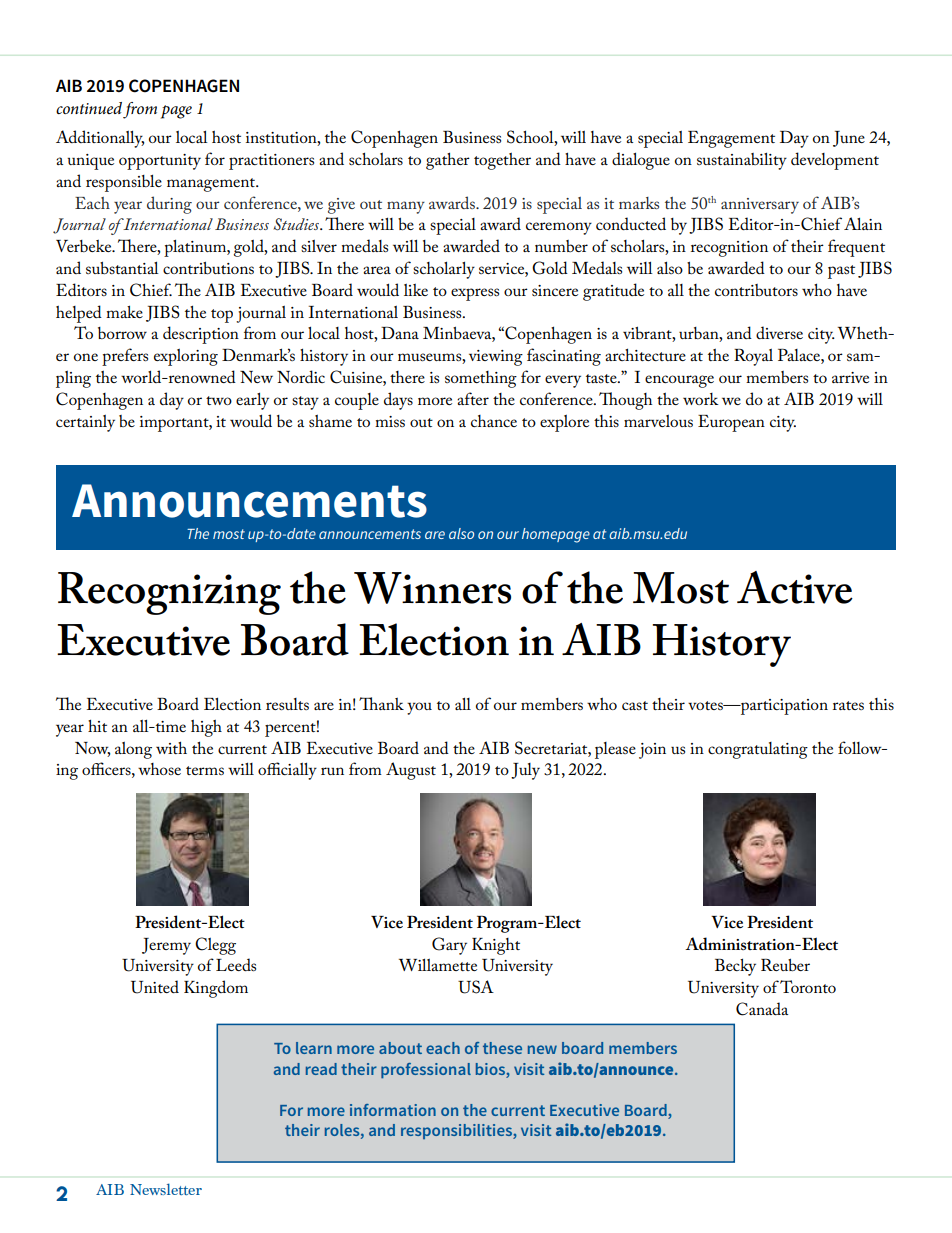 Image resolution: width=952 pixels, height=1233 pixels. Describe the element at coordinates (457, 1131) in the screenshot. I see `responsibilities` at that location.
